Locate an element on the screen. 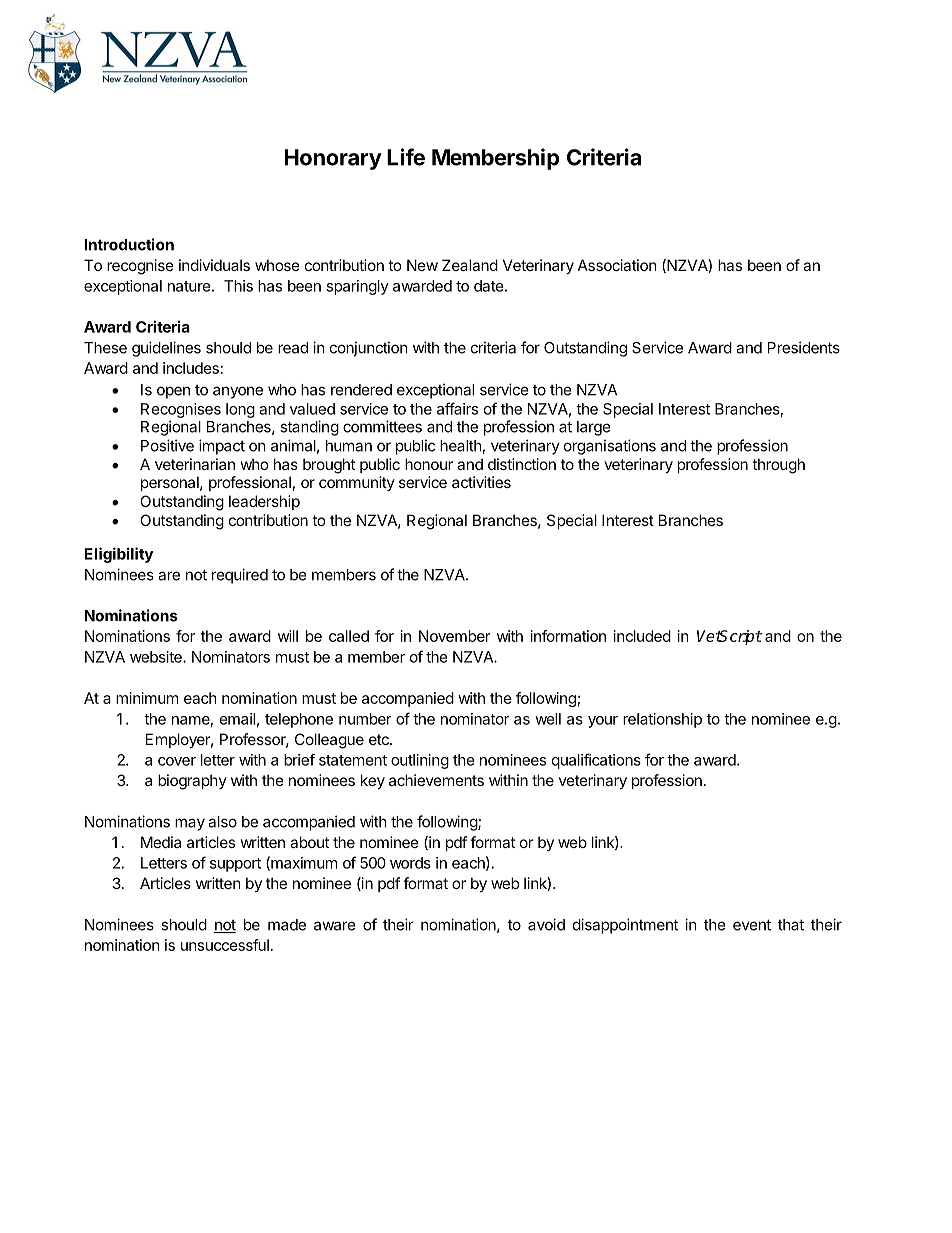 This screenshot has height=1233, width=952. Association is located at coordinates (617, 265).
